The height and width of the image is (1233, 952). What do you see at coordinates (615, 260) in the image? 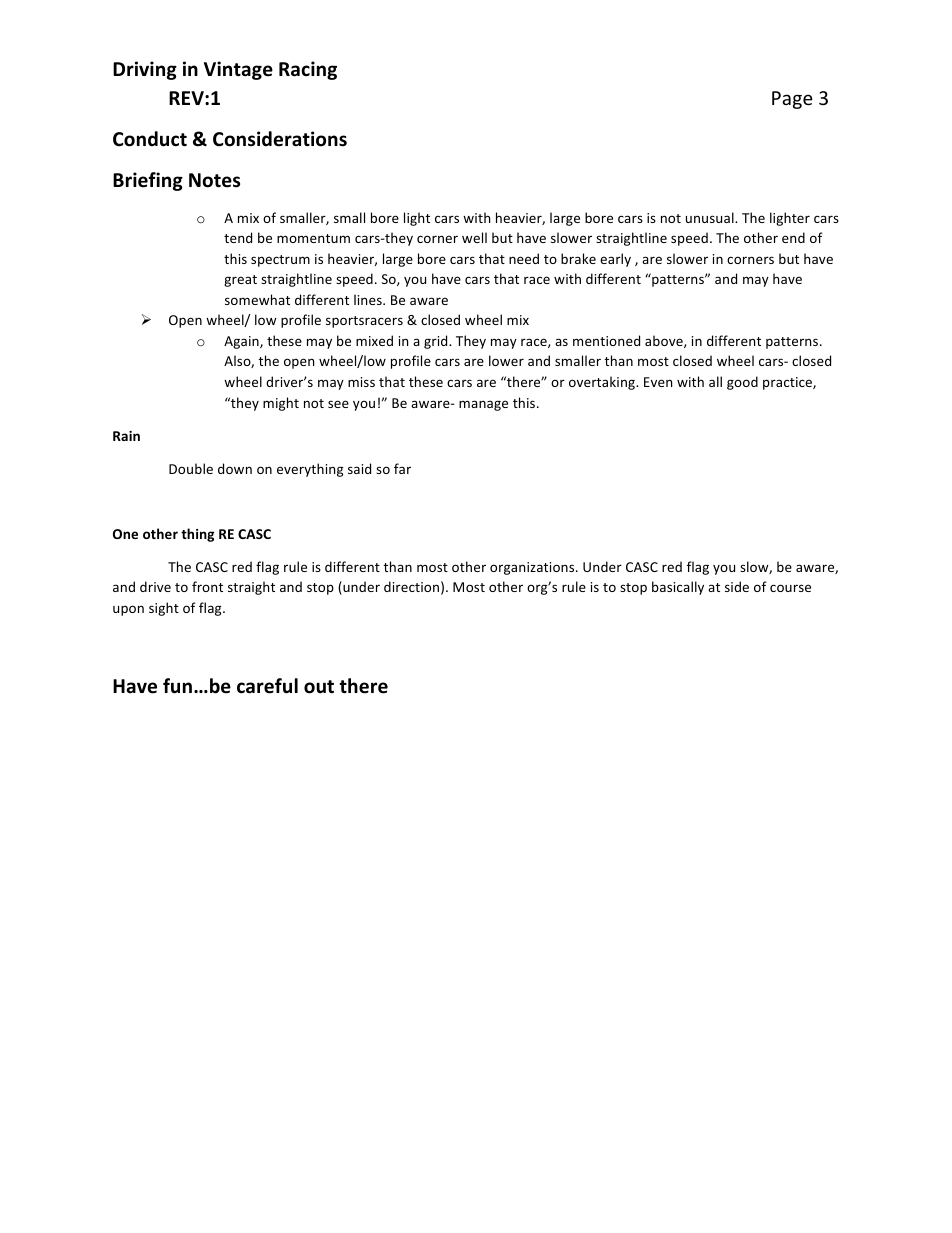
I see `early` at bounding box center [615, 260].
